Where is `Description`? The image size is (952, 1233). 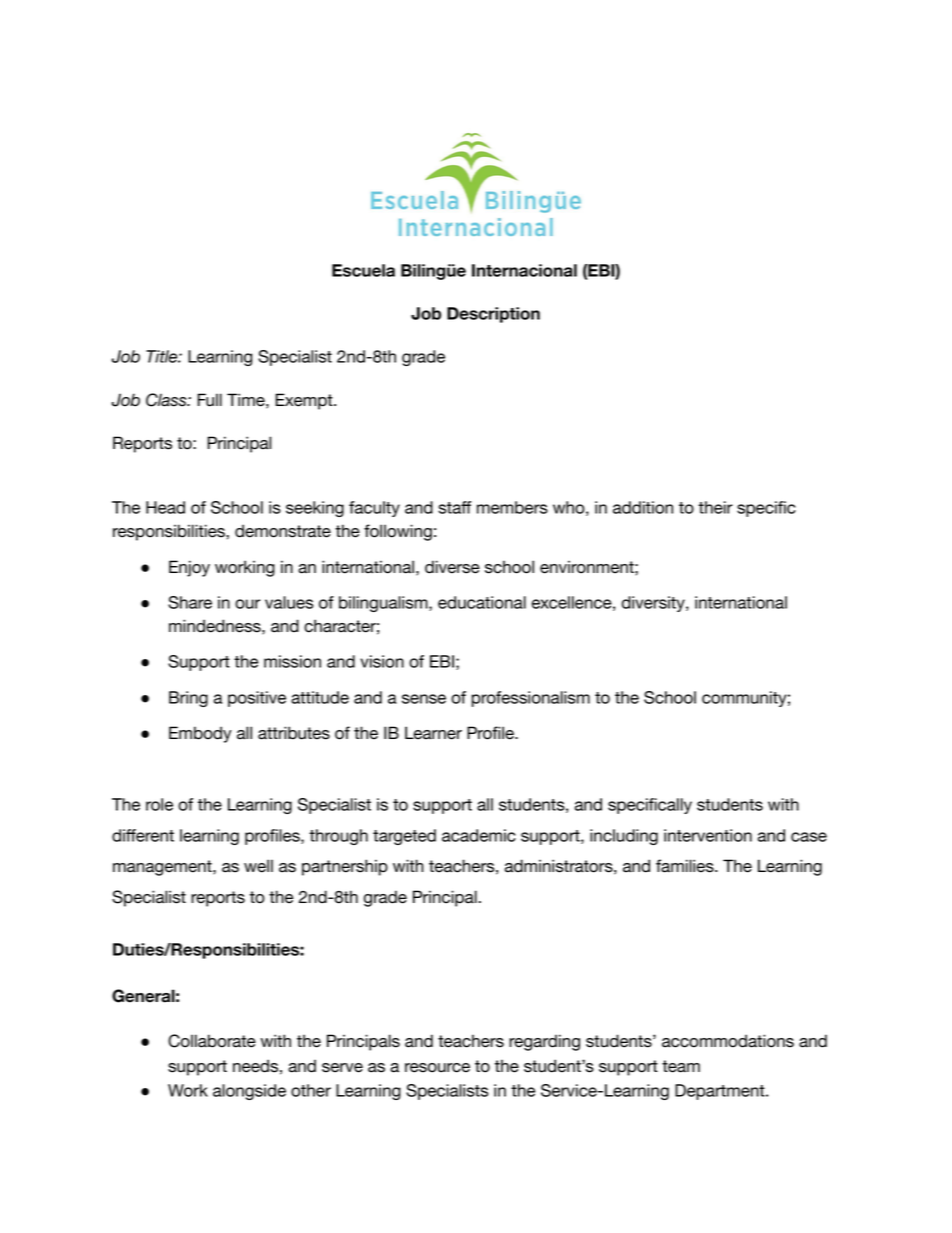 Description is located at coordinates (493, 315).
